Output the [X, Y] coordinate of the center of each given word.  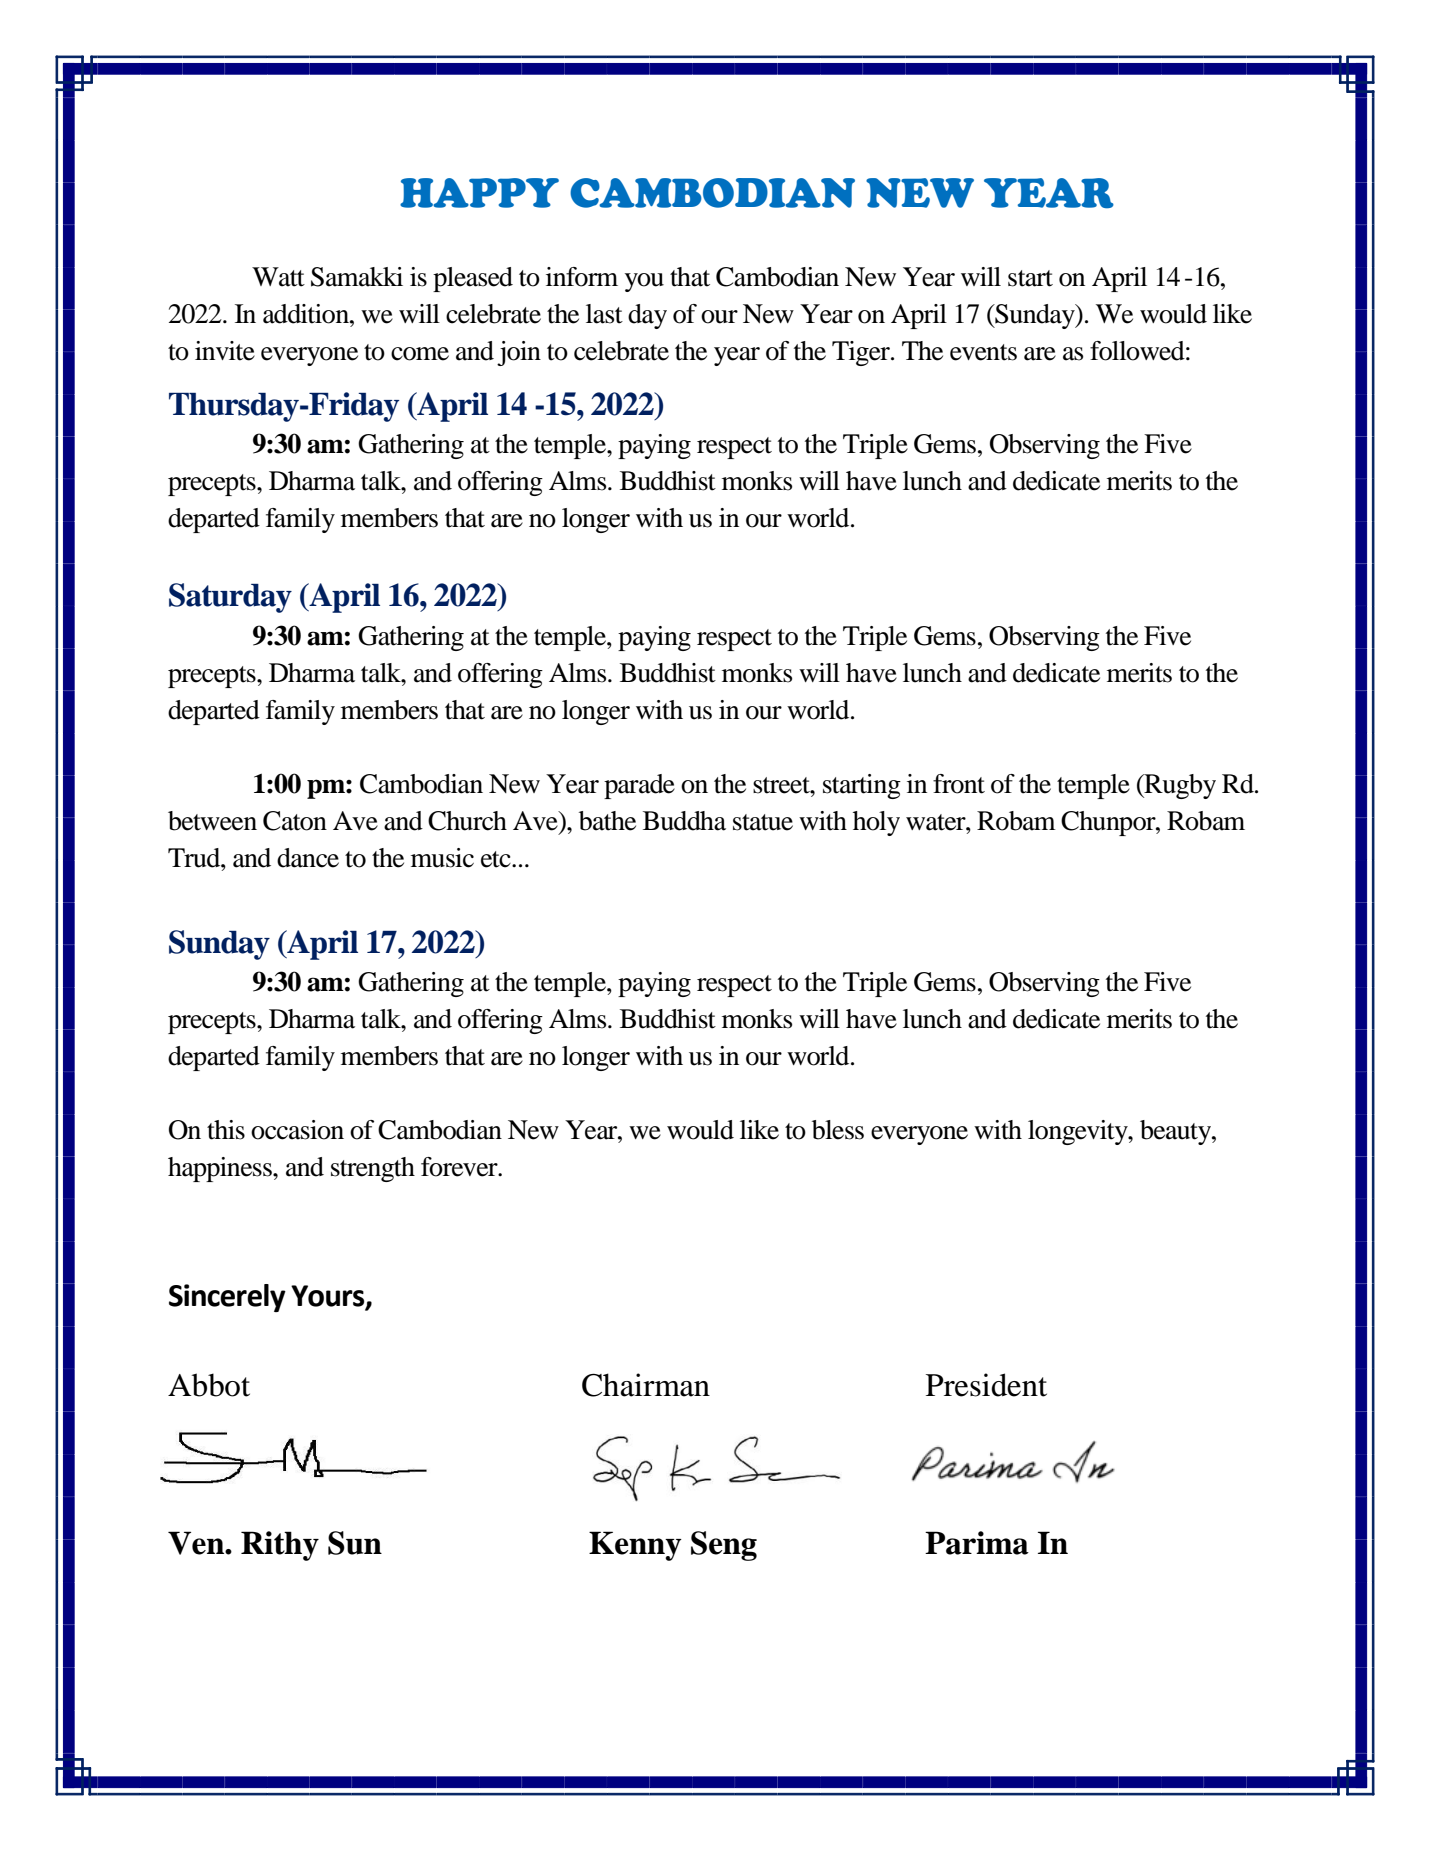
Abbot [209, 1385]
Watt [278, 277]
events [983, 352]
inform [582, 277]
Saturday [230, 598]
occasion [297, 1130]
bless [838, 1130]
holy [876, 823]
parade [639, 786]
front [959, 784]
